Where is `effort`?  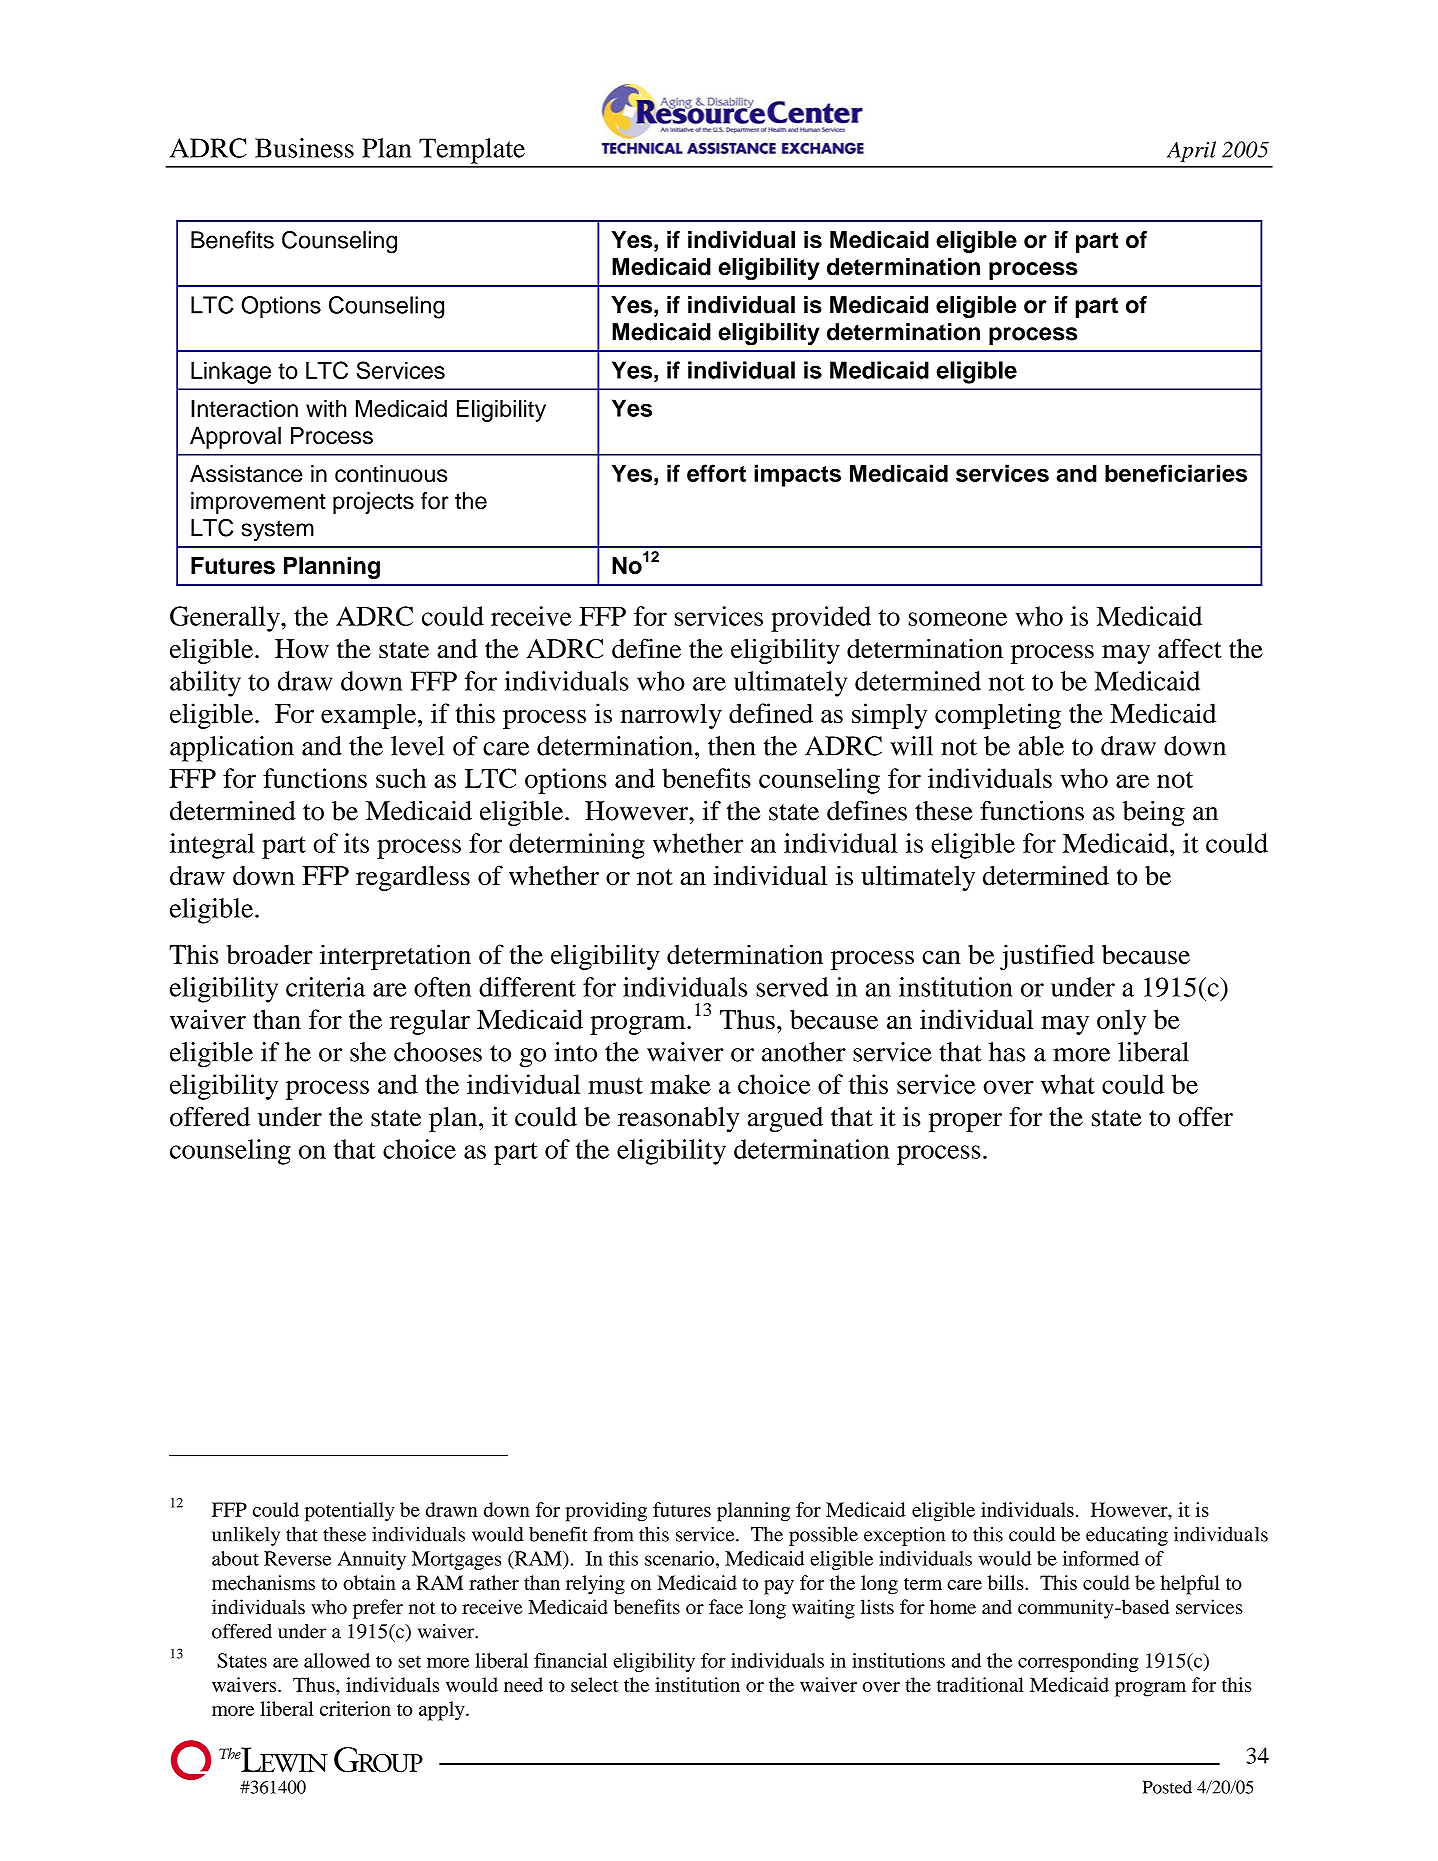 effort is located at coordinates (716, 473).
